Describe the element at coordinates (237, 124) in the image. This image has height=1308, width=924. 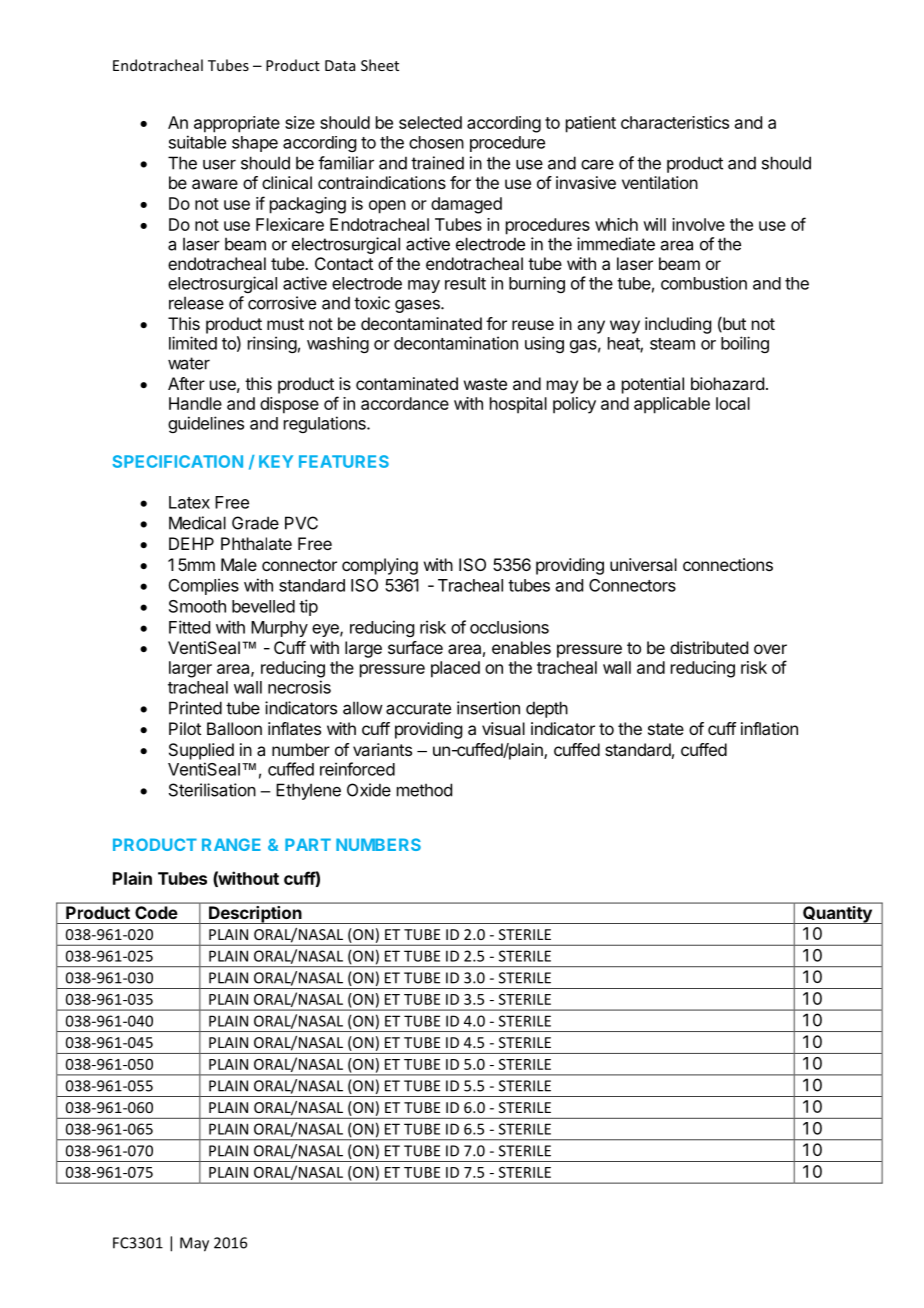
I see `appropriate` at that location.
